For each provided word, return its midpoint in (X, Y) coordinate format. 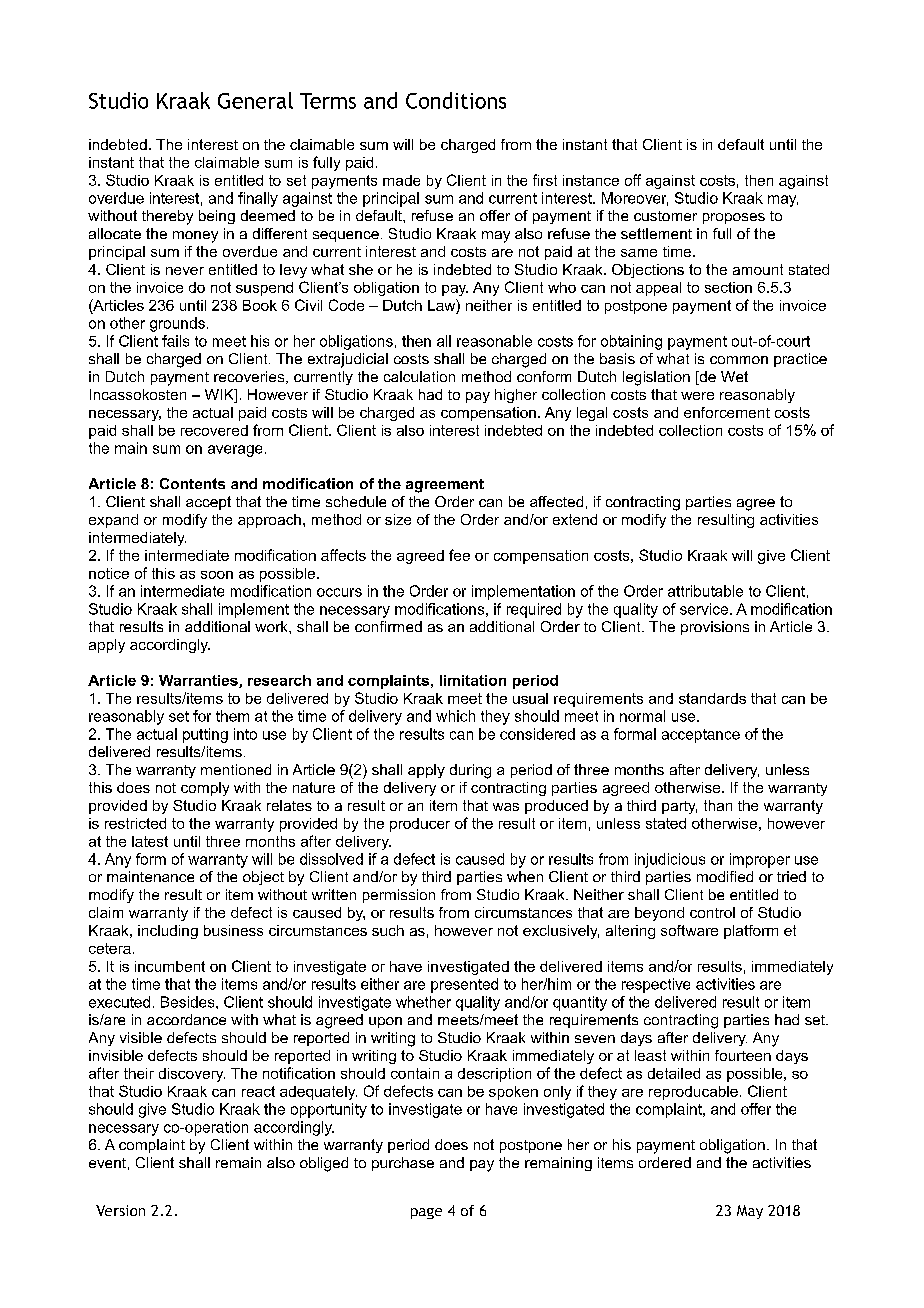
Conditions (456, 100)
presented (464, 985)
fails (175, 341)
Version (120, 1210)
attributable (705, 591)
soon (217, 575)
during (470, 771)
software (689, 930)
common (739, 360)
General (255, 100)
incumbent (170, 966)
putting (205, 735)
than (718, 805)
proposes (734, 218)
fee (459, 555)
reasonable (494, 341)
